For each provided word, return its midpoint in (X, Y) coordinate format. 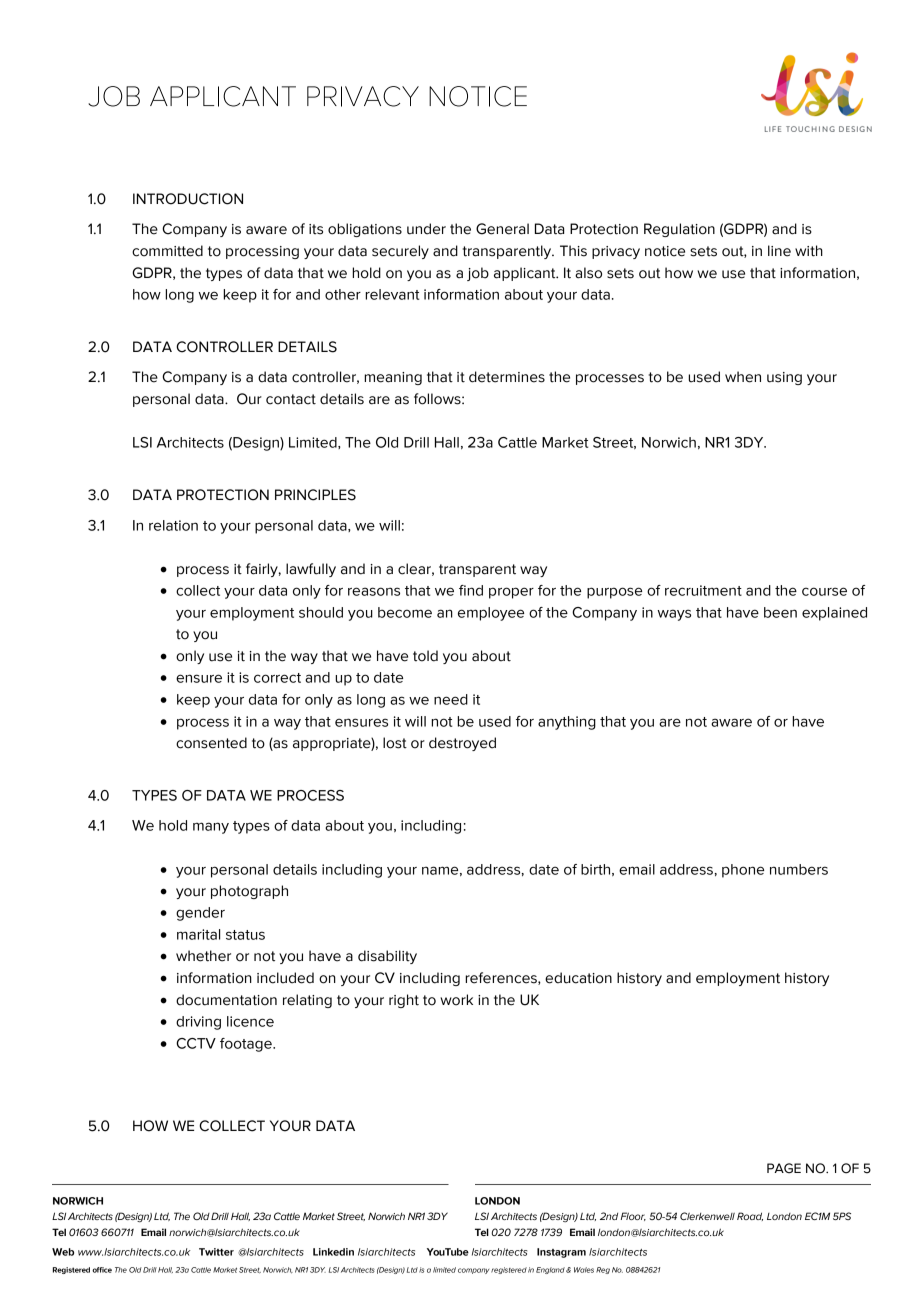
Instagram (561, 1253)
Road (750, 1216)
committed (167, 251)
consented (211, 743)
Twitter (216, 1252)
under (426, 229)
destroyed (462, 744)
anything (567, 723)
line (779, 251)
